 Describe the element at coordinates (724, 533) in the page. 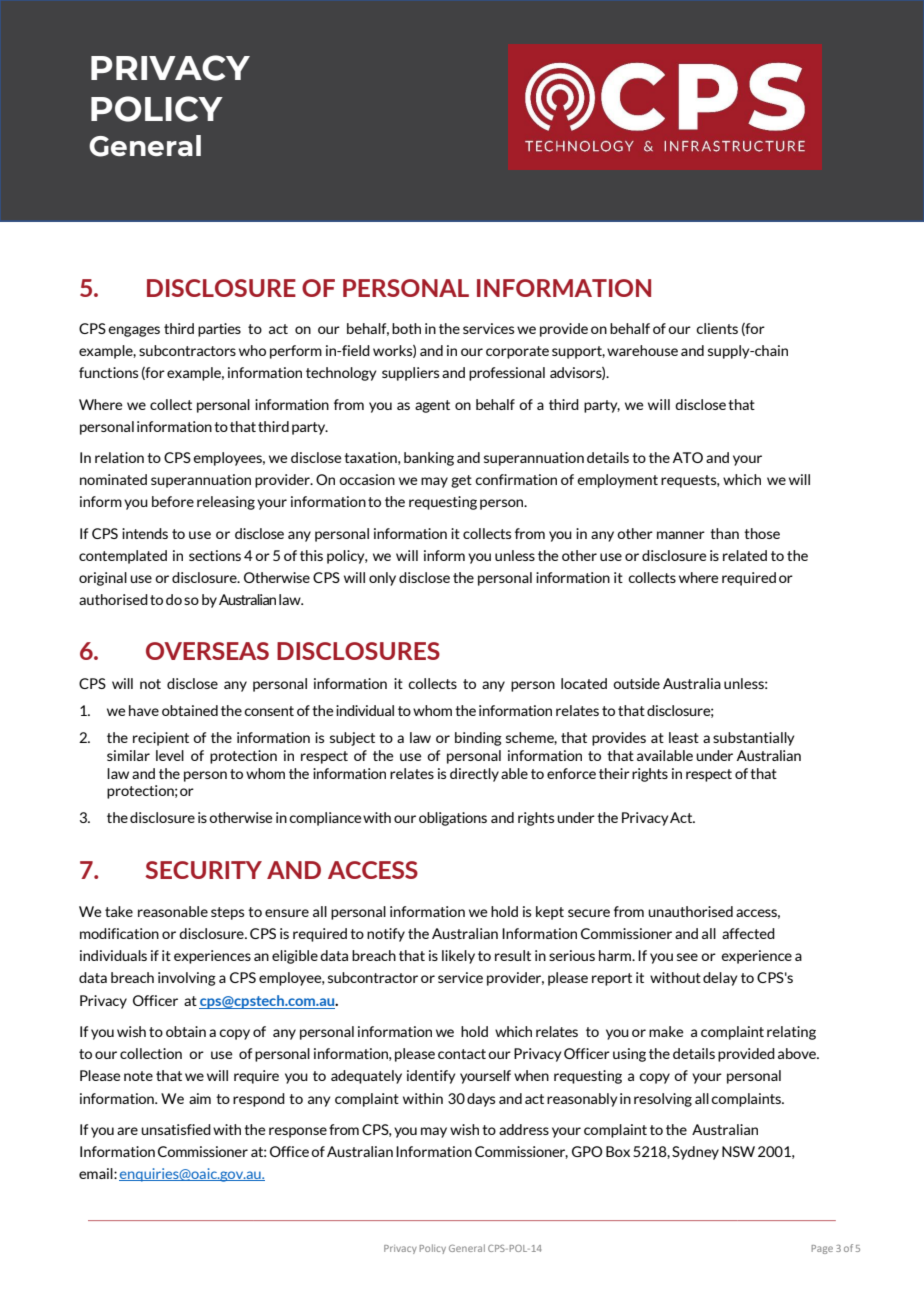

I see `than` at that location.
